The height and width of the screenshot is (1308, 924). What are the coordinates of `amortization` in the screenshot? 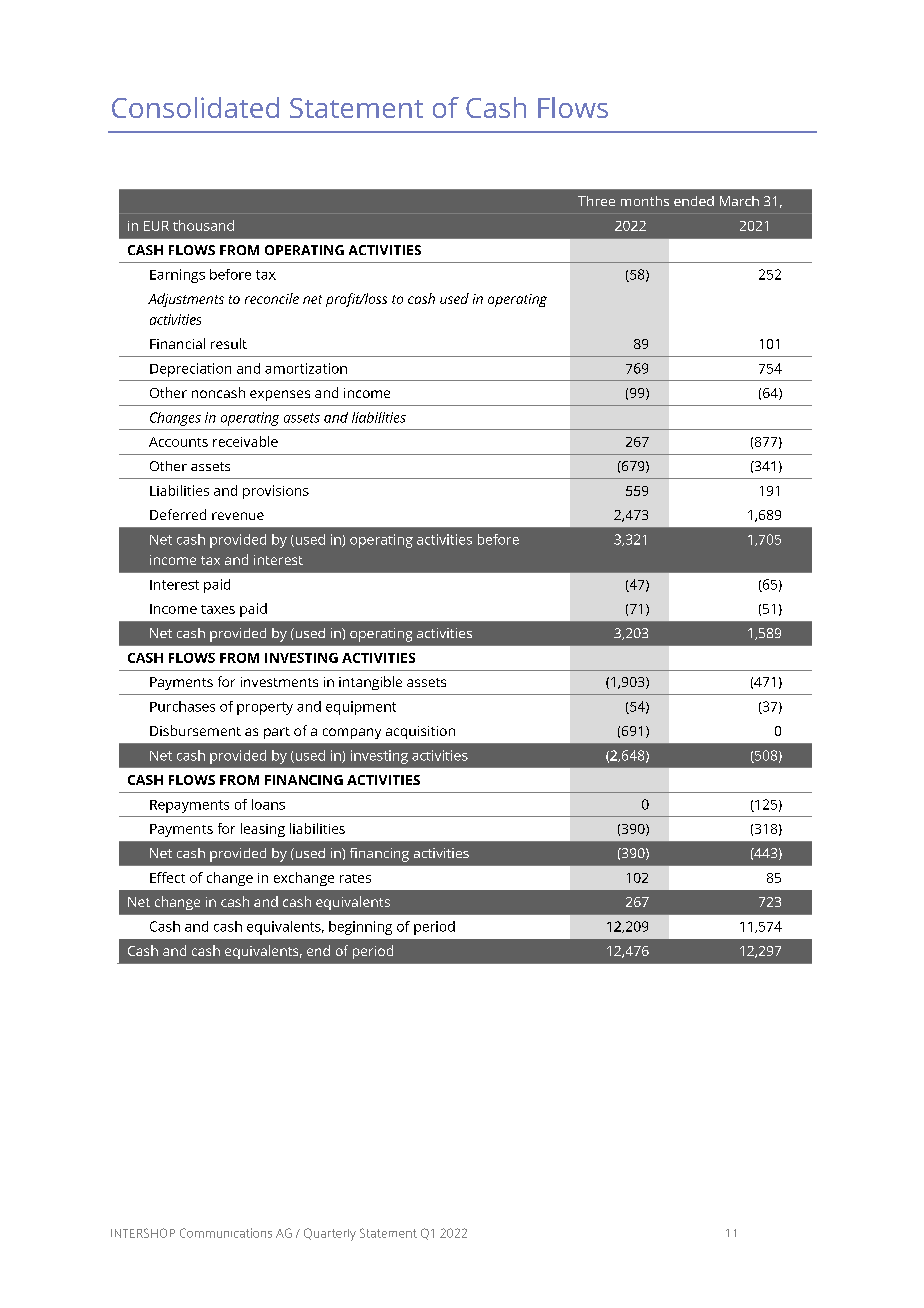 It's located at (306, 368).
